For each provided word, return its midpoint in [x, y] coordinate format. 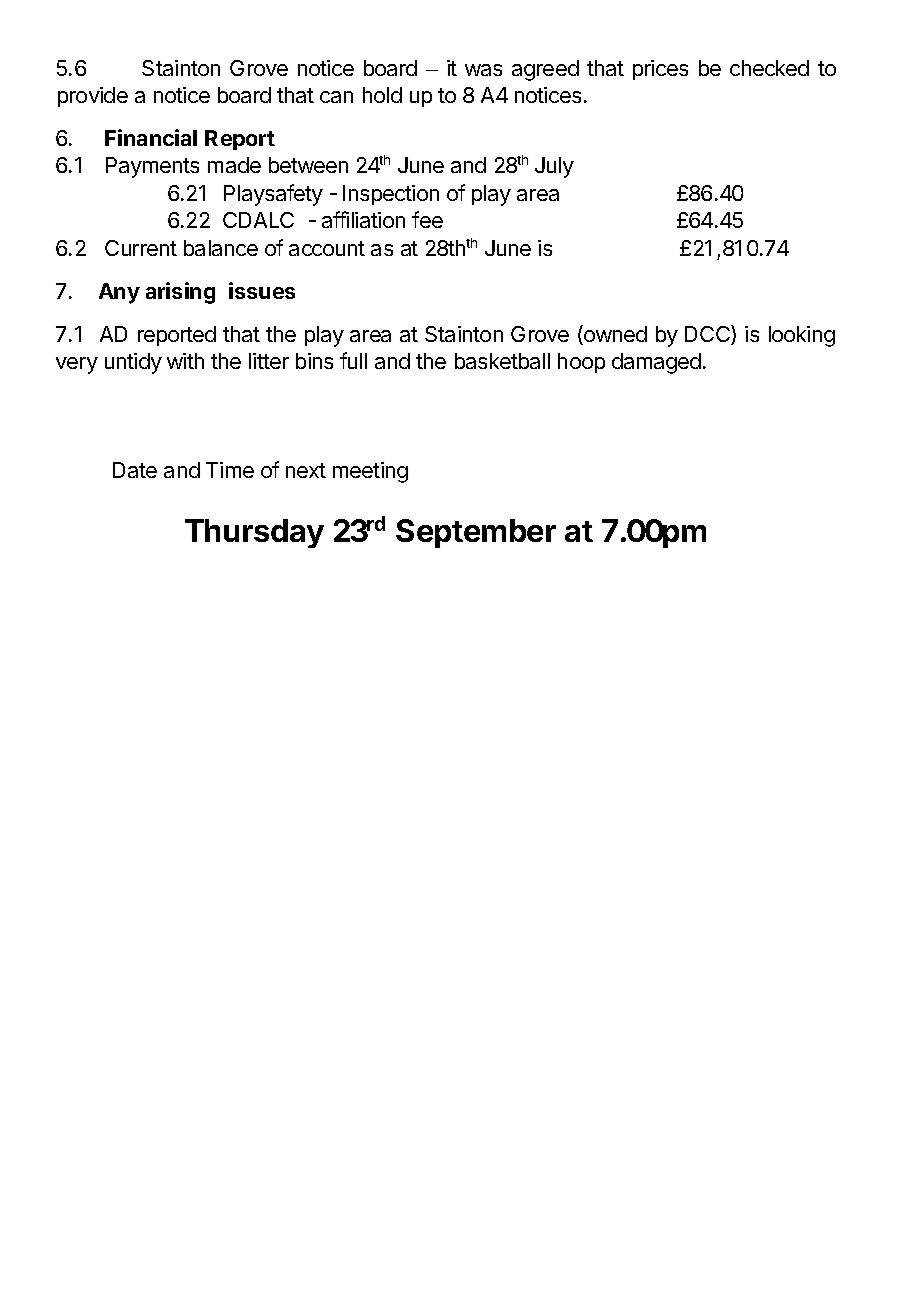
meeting [370, 472]
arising [180, 293]
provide [93, 97]
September [476, 533]
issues [262, 290]
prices [660, 70]
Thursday [254, 533]
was [483, 70]
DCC [708, 335]
